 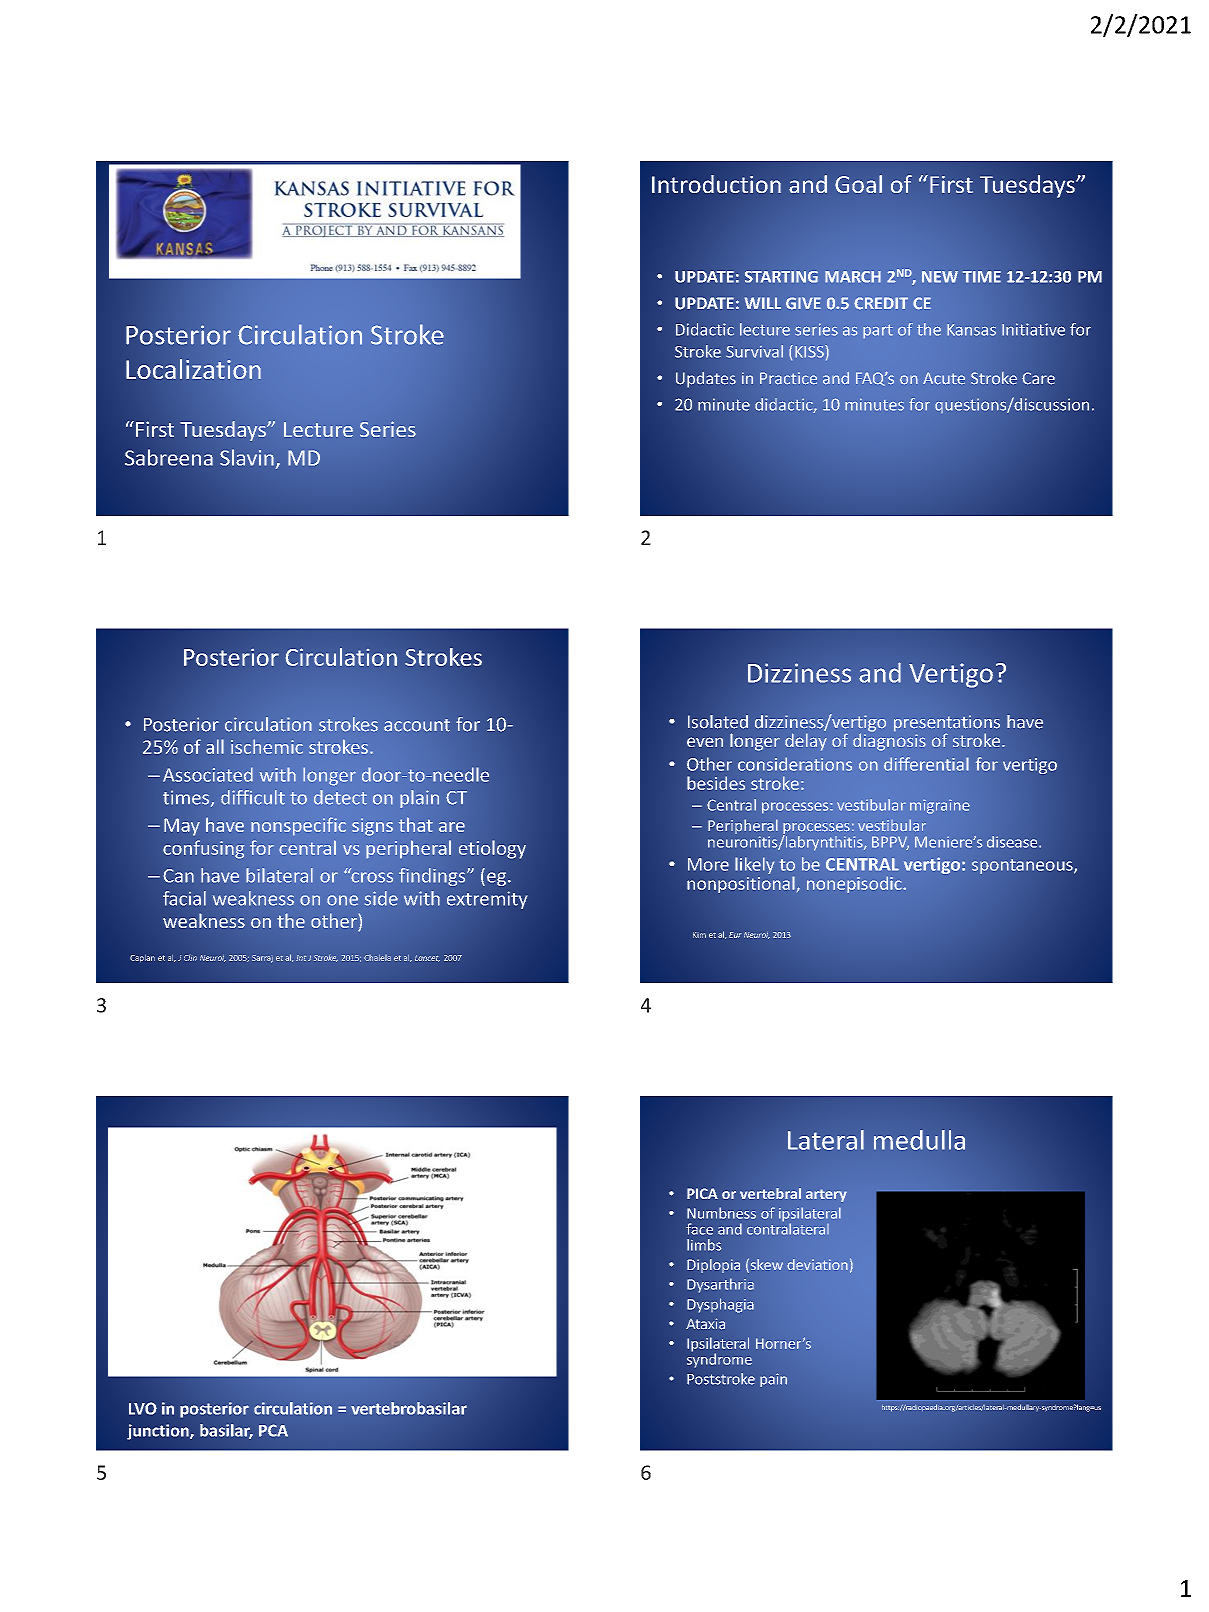 I want to click on Acute, so click(x=944, y=378).
